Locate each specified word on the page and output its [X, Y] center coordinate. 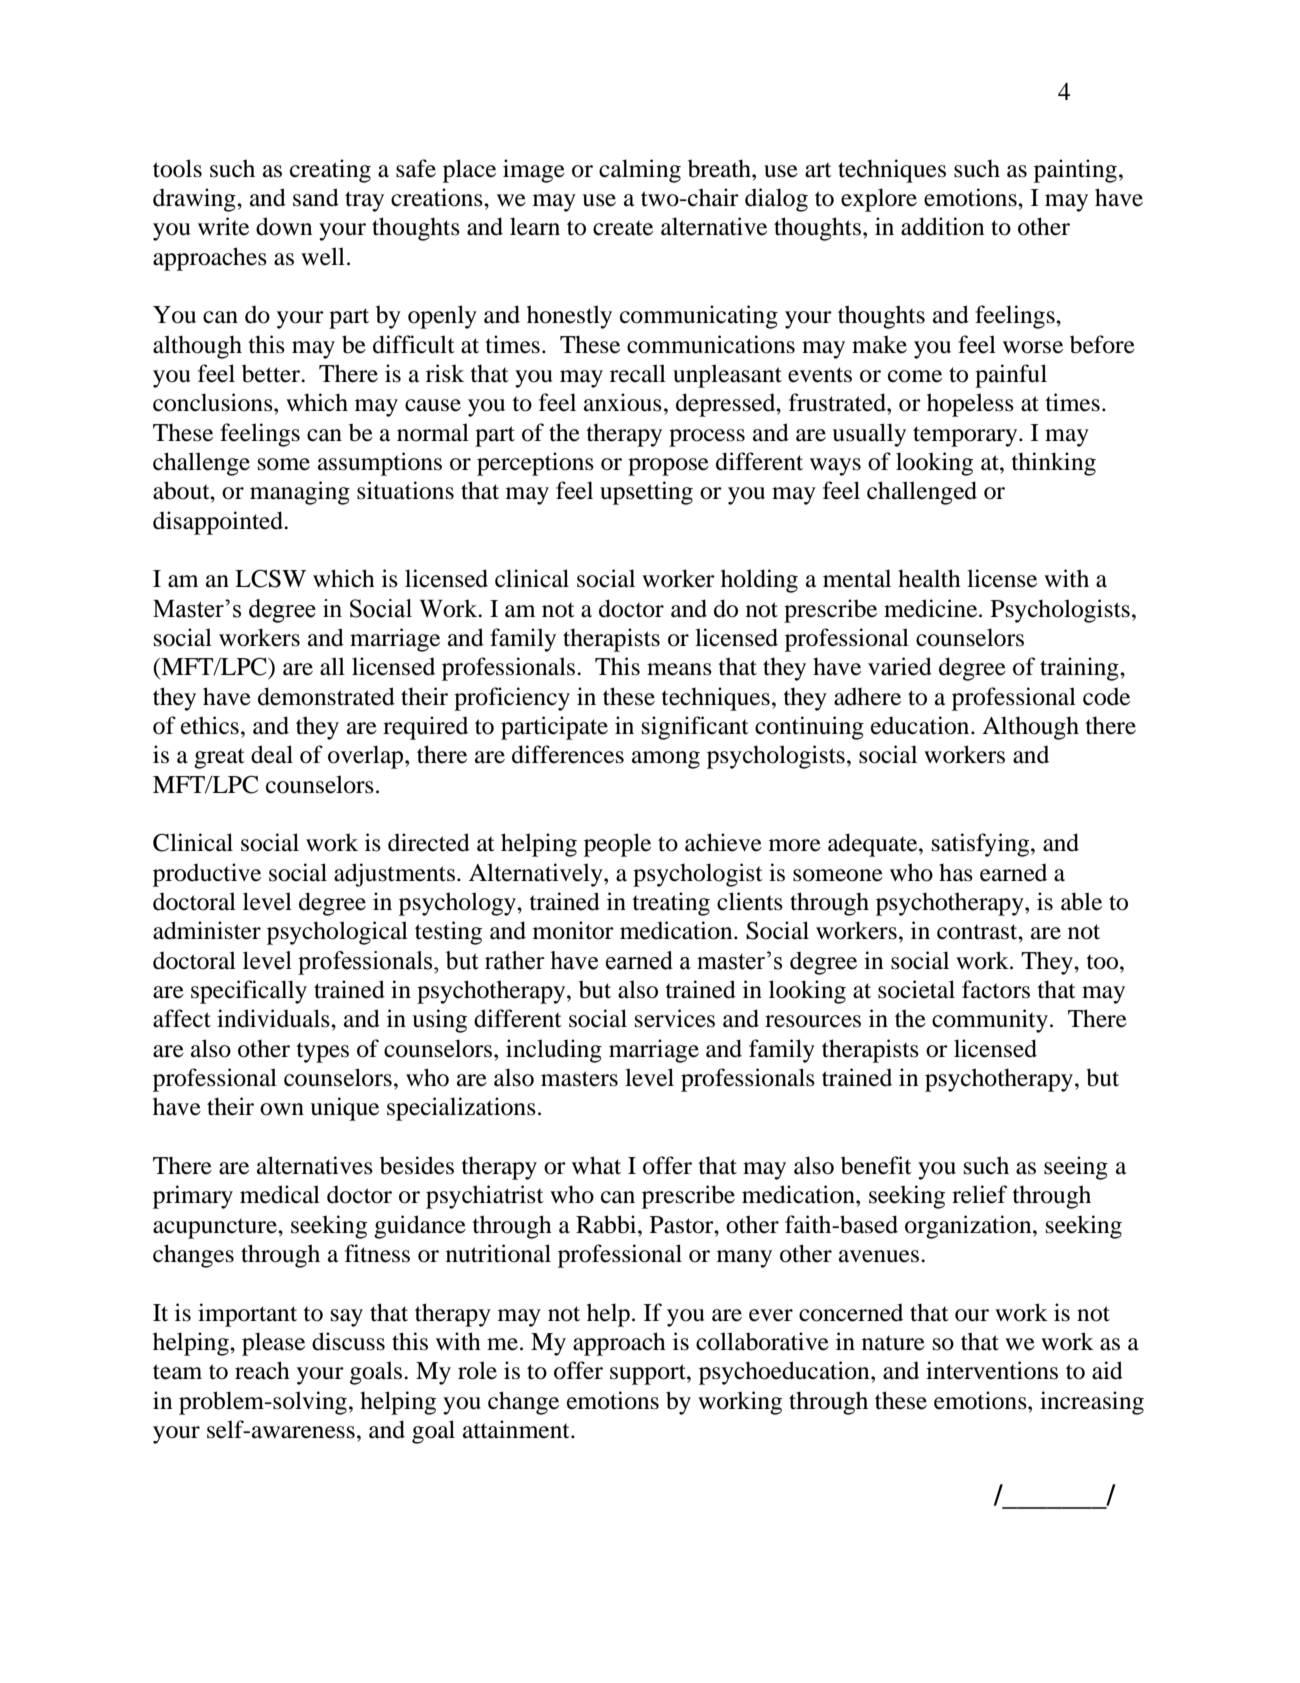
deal [272, 754]
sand [316, 197]
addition [942, 226]
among [666, 760]
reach [262, 1370]
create [623, 228]
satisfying [982, 845]
